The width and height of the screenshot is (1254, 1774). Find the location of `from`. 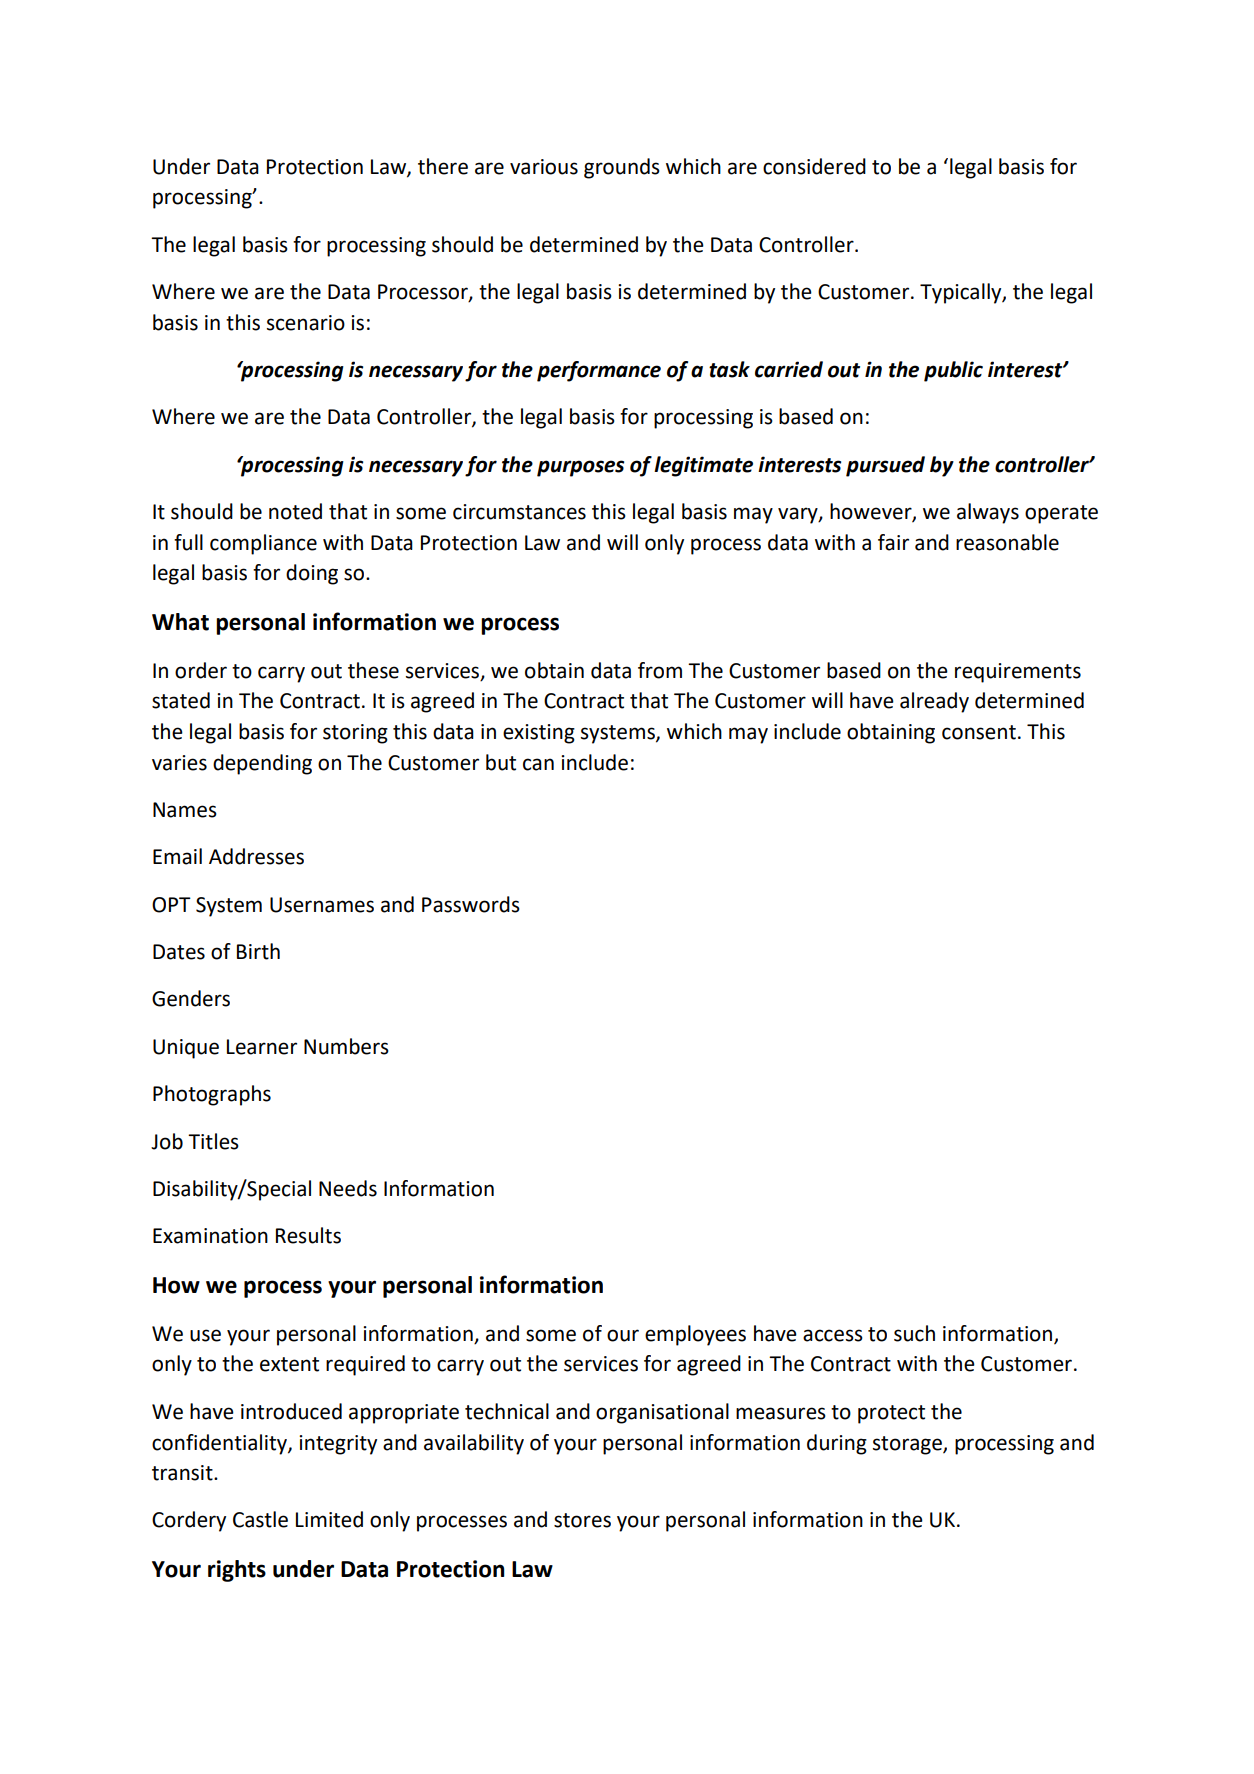

from is located at coordinates (660, 670).
